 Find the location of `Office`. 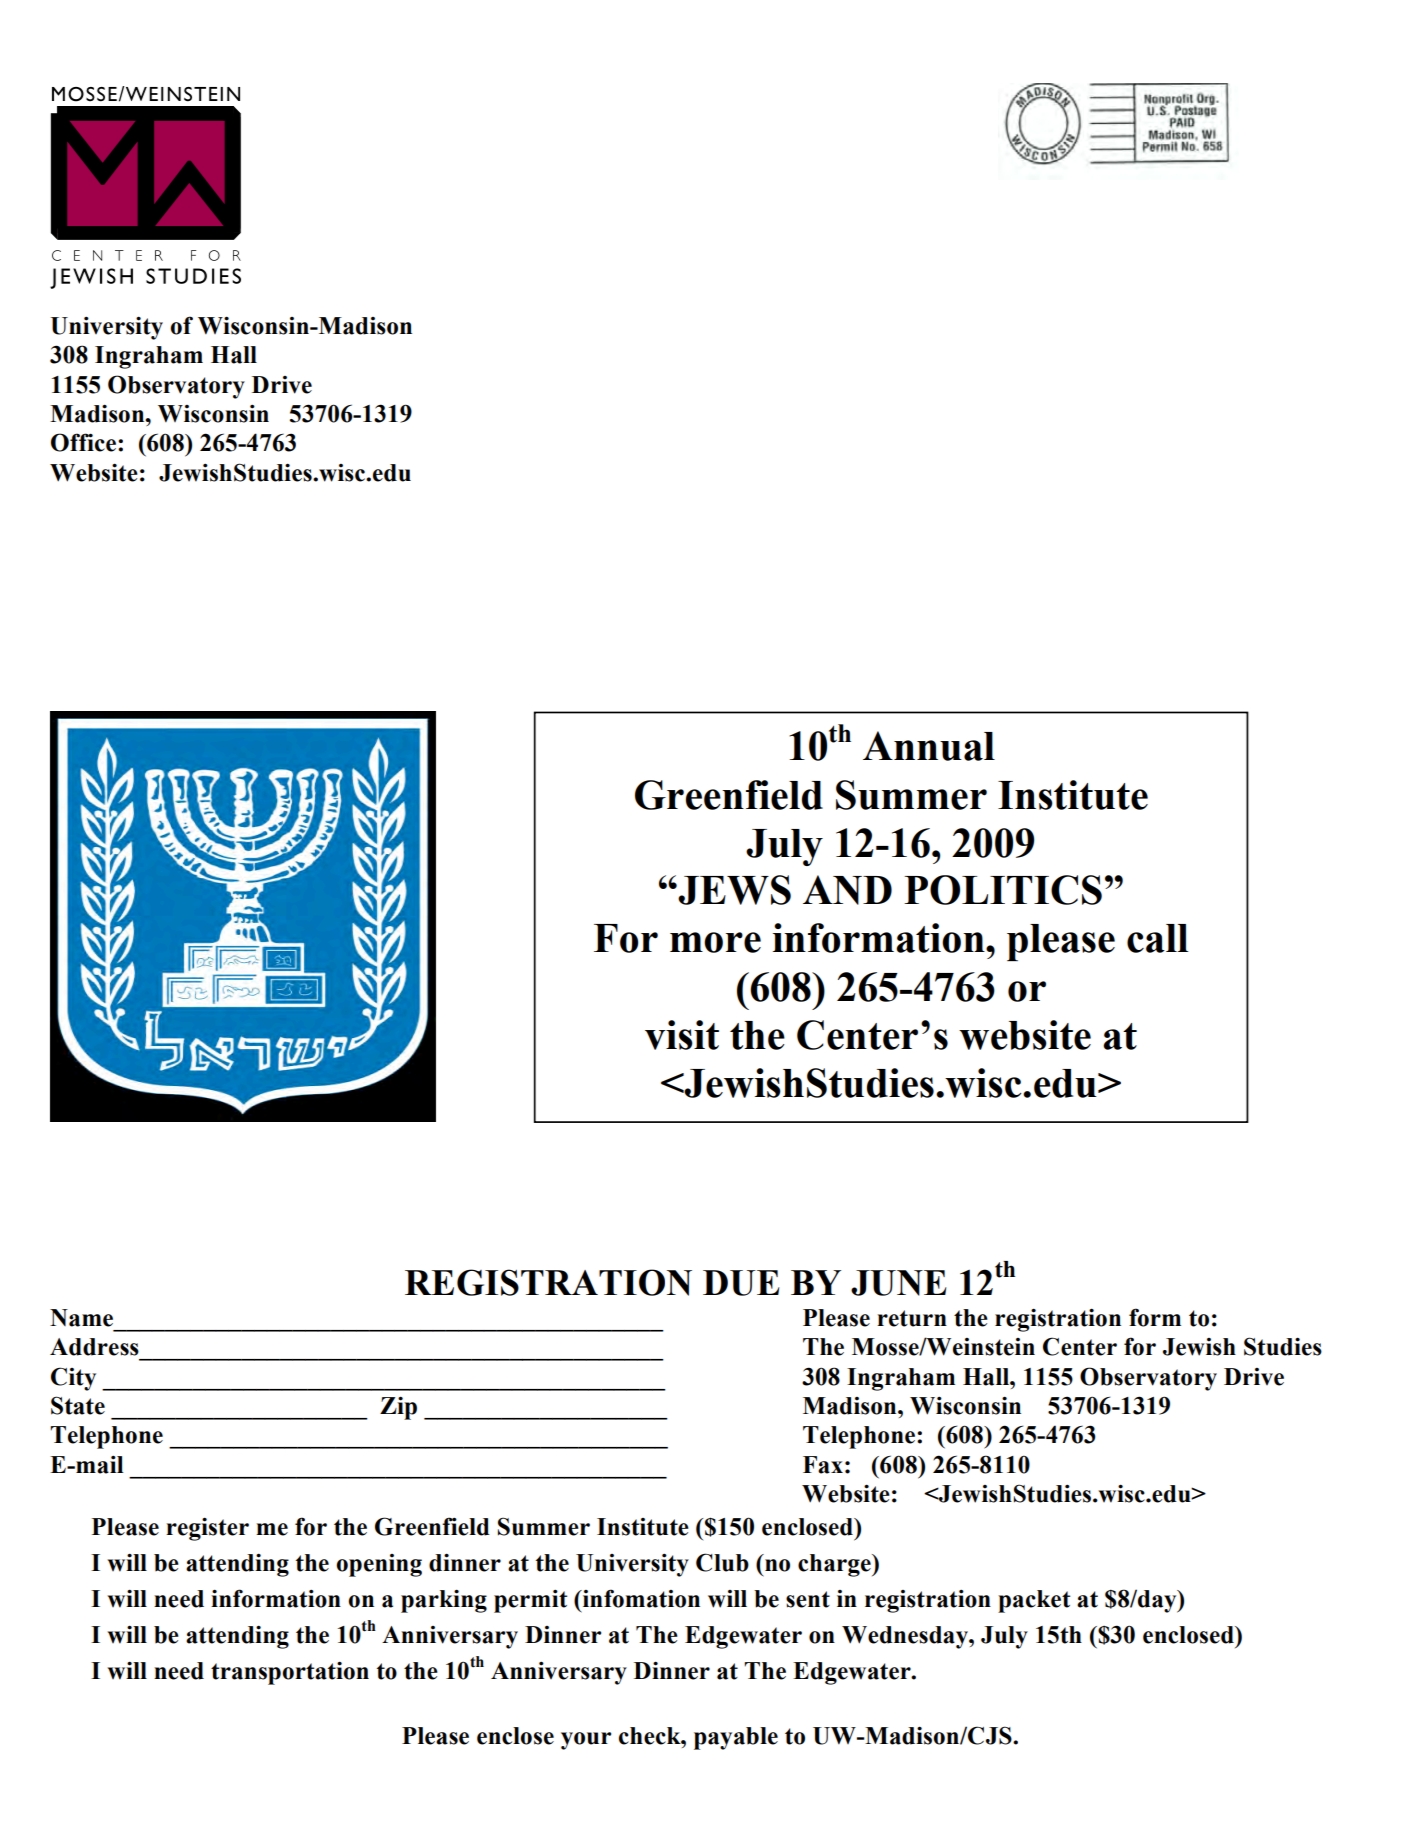

Office is located at coordinates (83, 442).
